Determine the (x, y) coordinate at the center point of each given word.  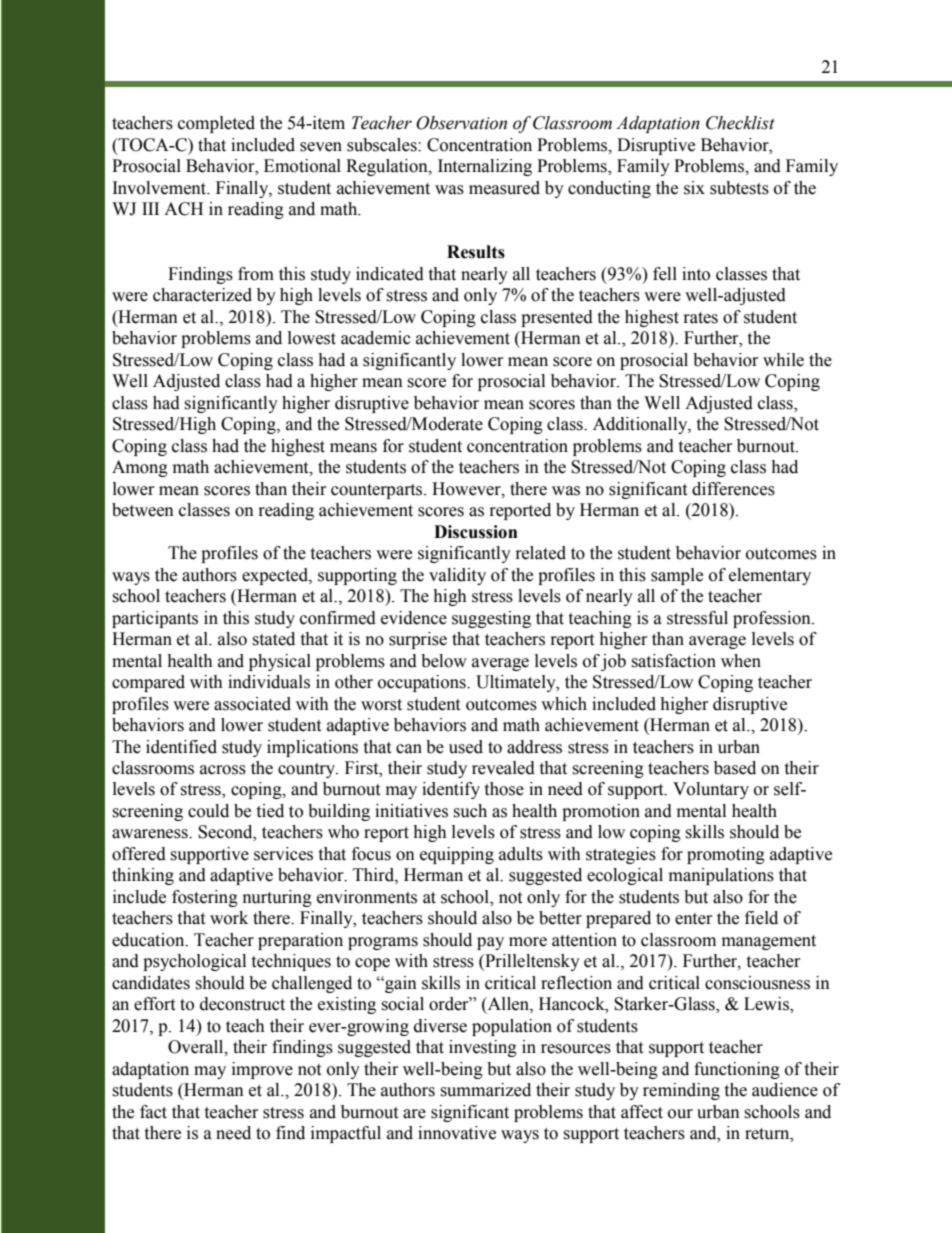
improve (262, 1070)
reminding (681, 1091)
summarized (485, 1090)
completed (216, 124)
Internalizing (485, 167)
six (694, 188)
